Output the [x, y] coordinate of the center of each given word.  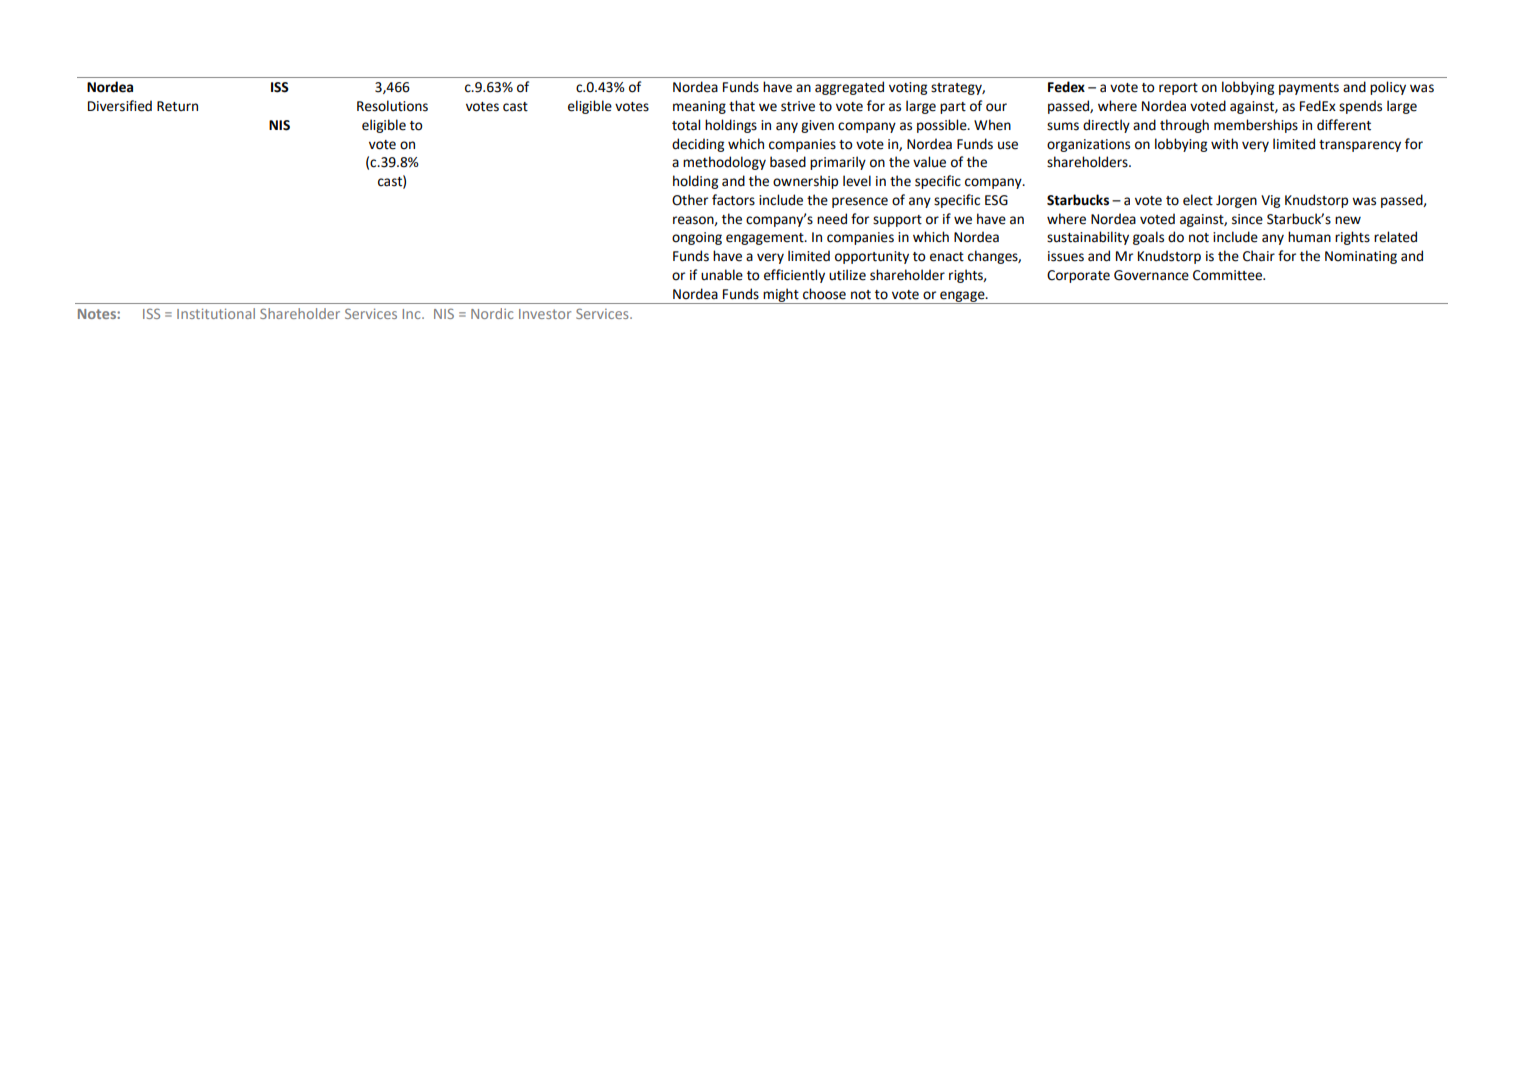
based [788, 162]
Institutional [216, 313]
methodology [724, 163]
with [1224, 144]
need [832, 219]
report [1178, 89]
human [1309, 237]
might [781, 296]
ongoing [697, 238]
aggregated [849, 88]
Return [177, 106]
